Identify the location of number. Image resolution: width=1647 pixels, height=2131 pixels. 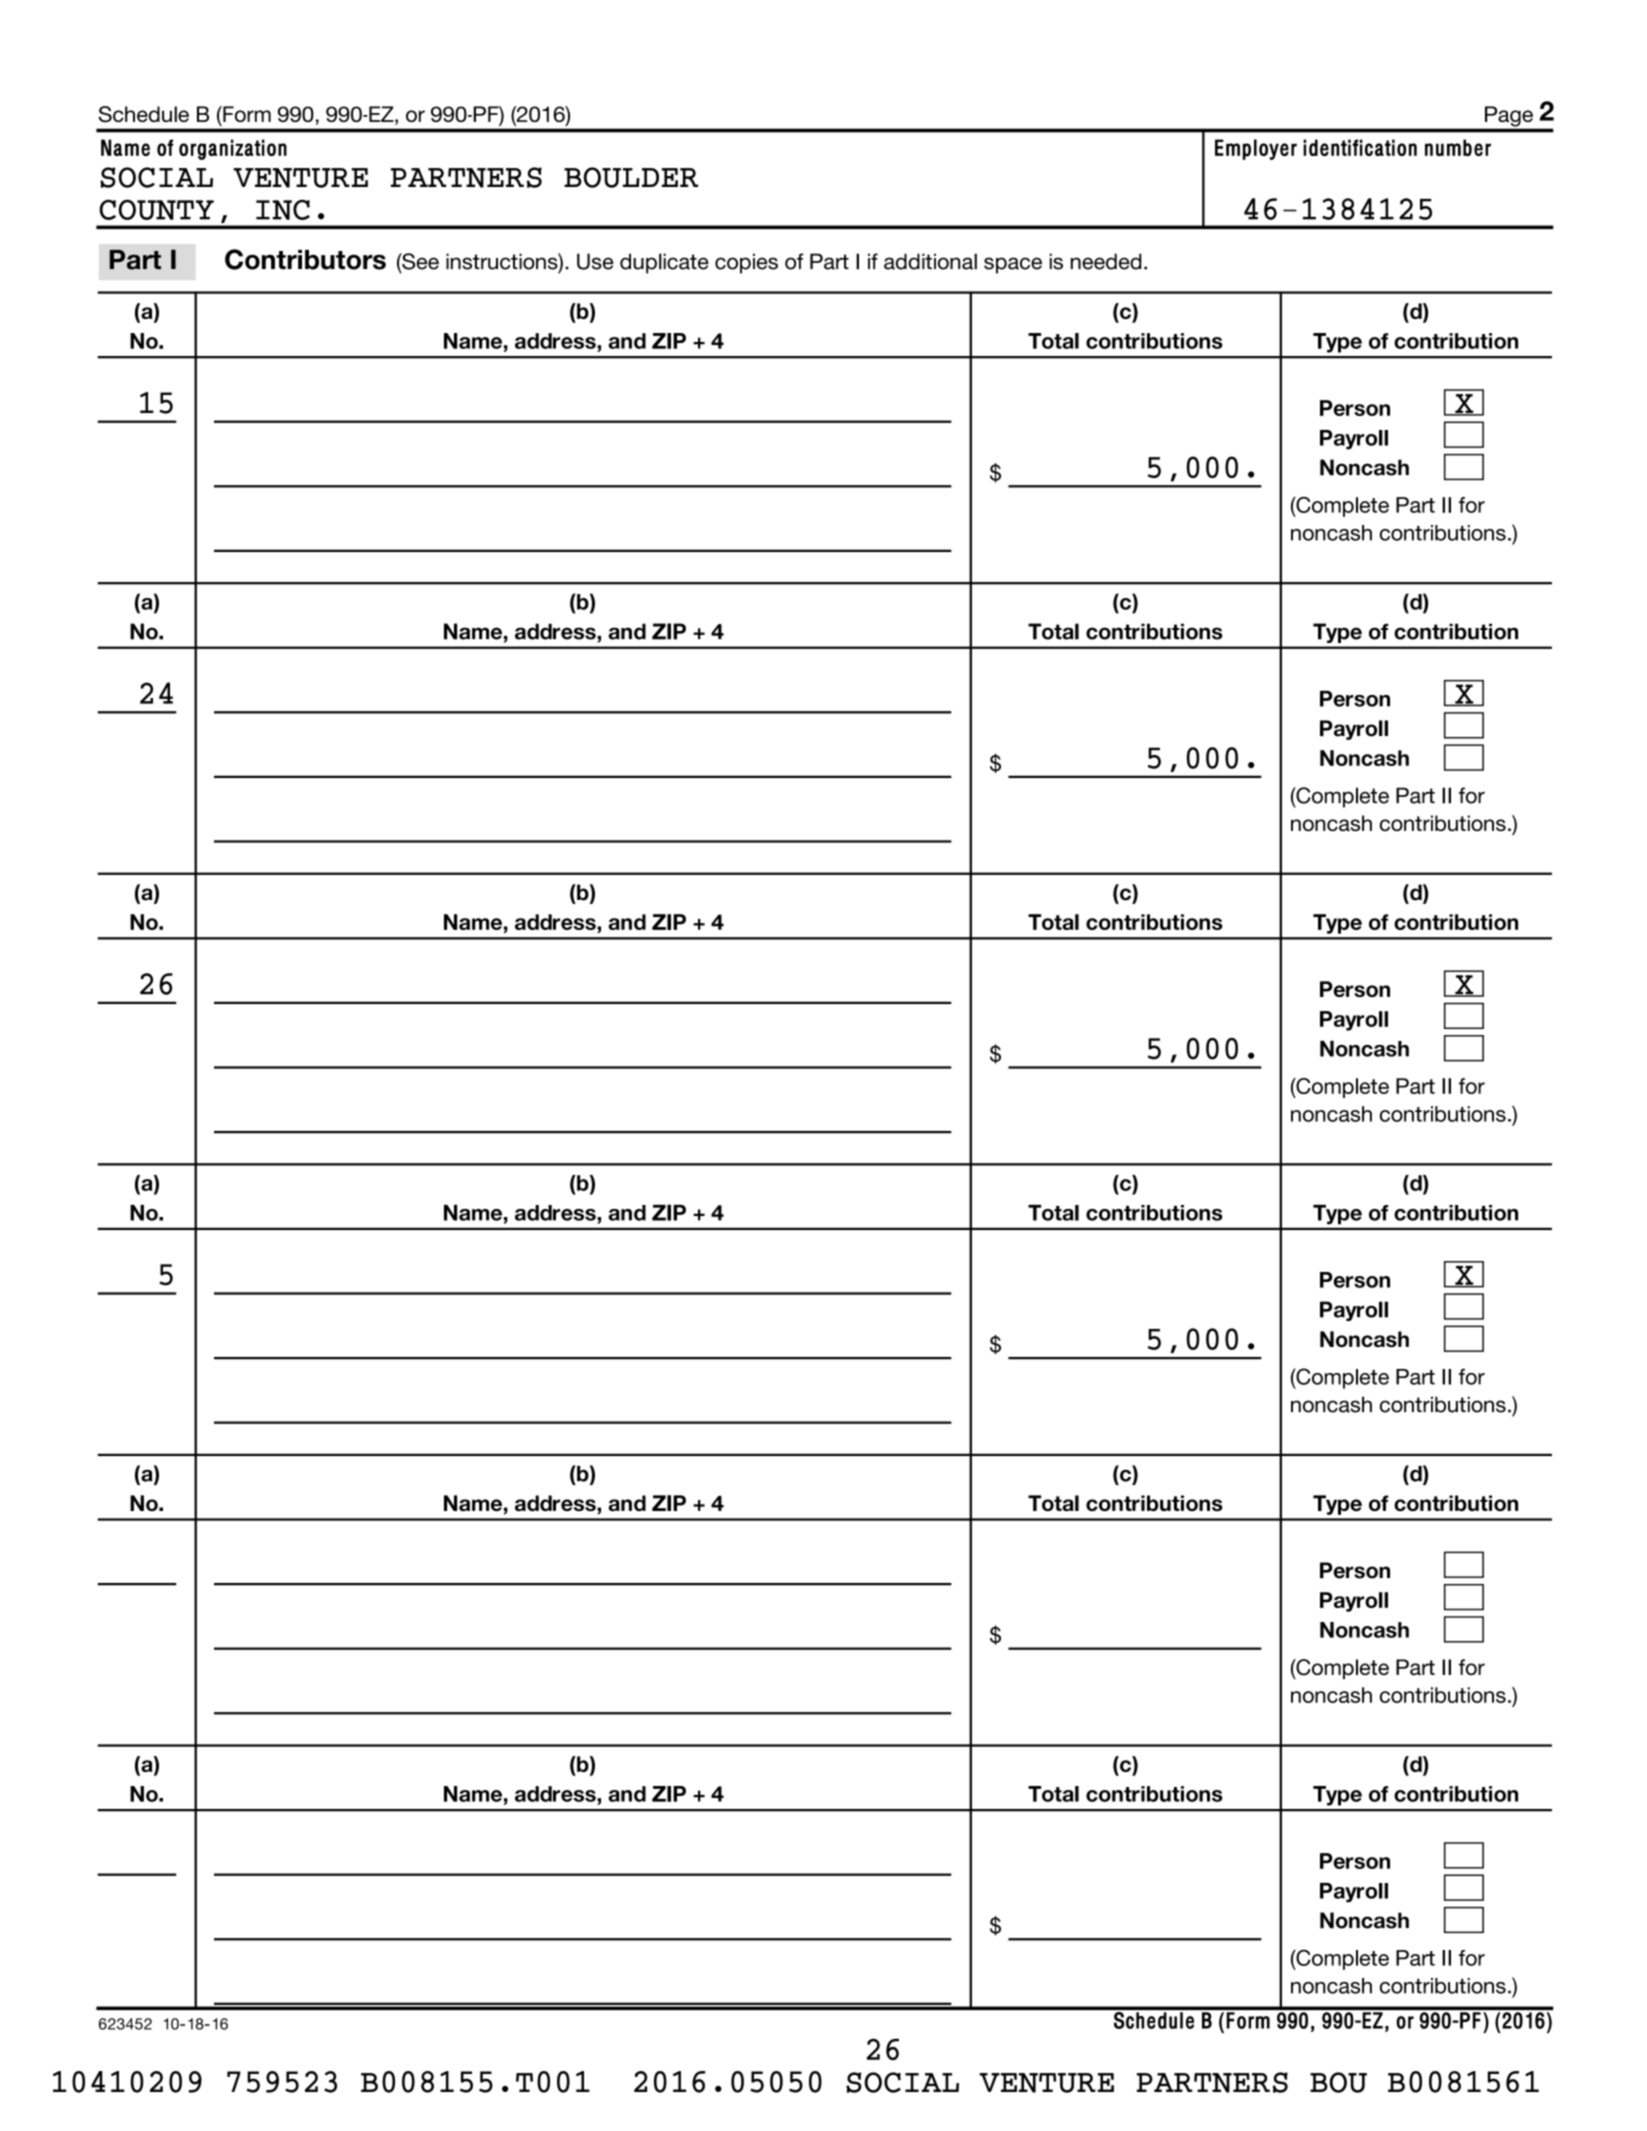
(1458, 147).
